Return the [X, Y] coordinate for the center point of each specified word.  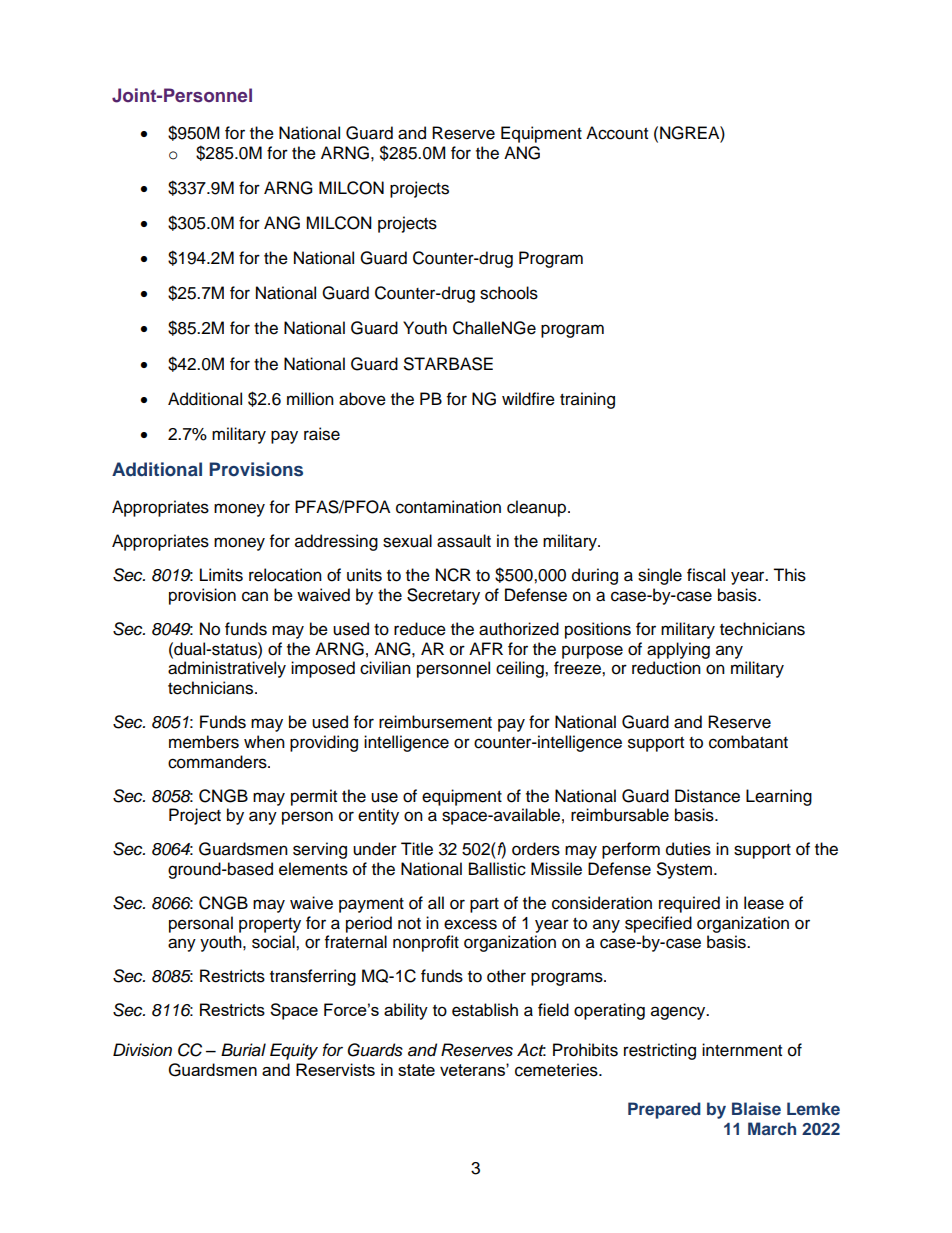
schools [509, 293]
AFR [486, 648]
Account [617, 133]
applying [678, 650]
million [310, 399]
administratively [227, 669]
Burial [243, 1050]
